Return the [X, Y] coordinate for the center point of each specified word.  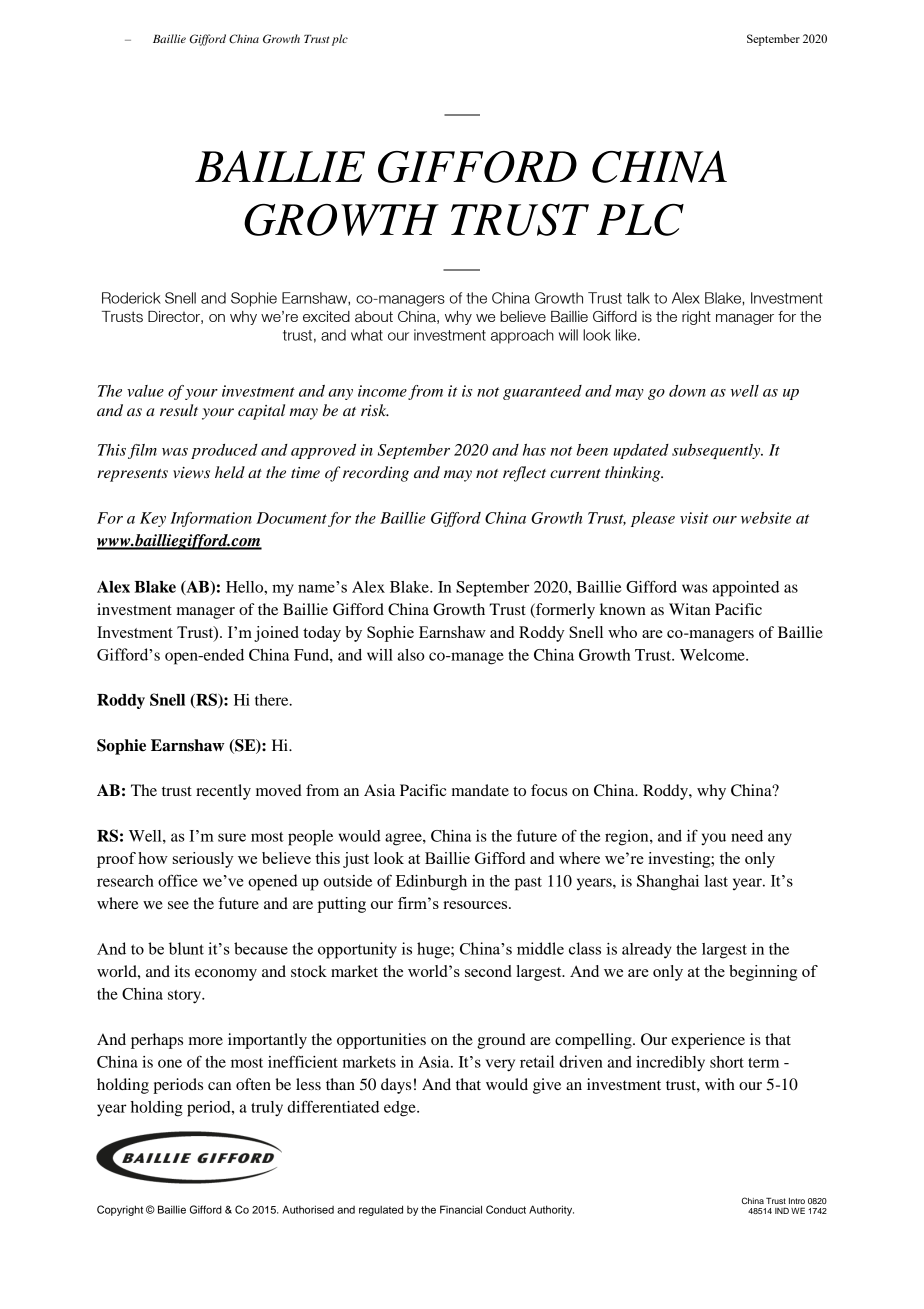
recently [223, 792]
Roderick [131, 298]
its [182, 971]
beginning [763, 973]
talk [638, 298]
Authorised [308, 1209]
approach [522, 336]
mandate [480, 790]
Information [211, 519]
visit [694, 518]
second [488, 971]
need [747, 836]
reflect [524, 474]
